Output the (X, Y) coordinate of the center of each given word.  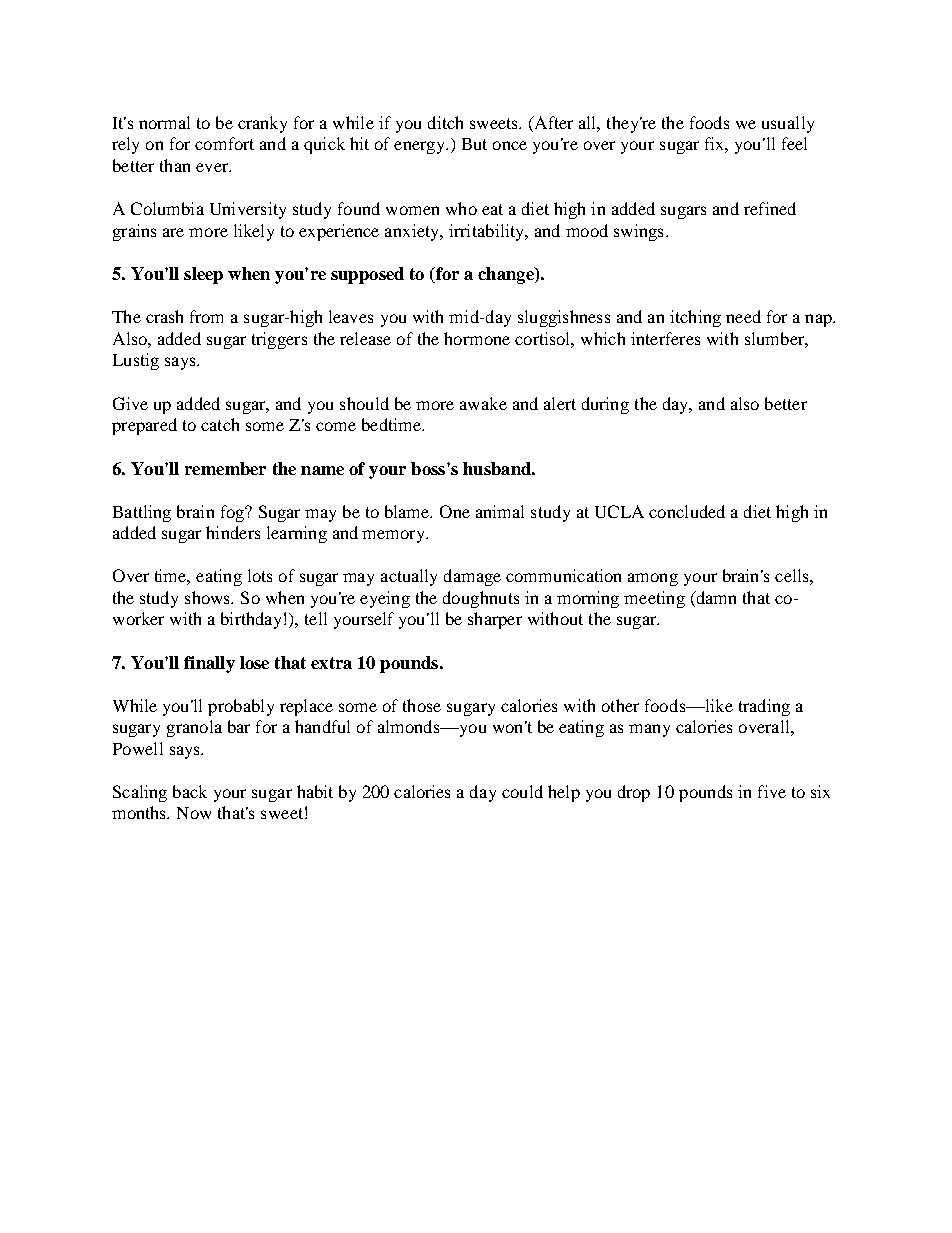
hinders (233, 532)
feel (794, 143)
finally (209, 664)
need (743, 316)
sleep (203, 275)
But (474, 144)
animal (500, 511)
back (190, 791)
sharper (495, 620)
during (605, 405)
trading (764, 707)
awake (483, 403)
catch (220, 424)
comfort (224, 143)
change (507, 275)
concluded (687, 511)
